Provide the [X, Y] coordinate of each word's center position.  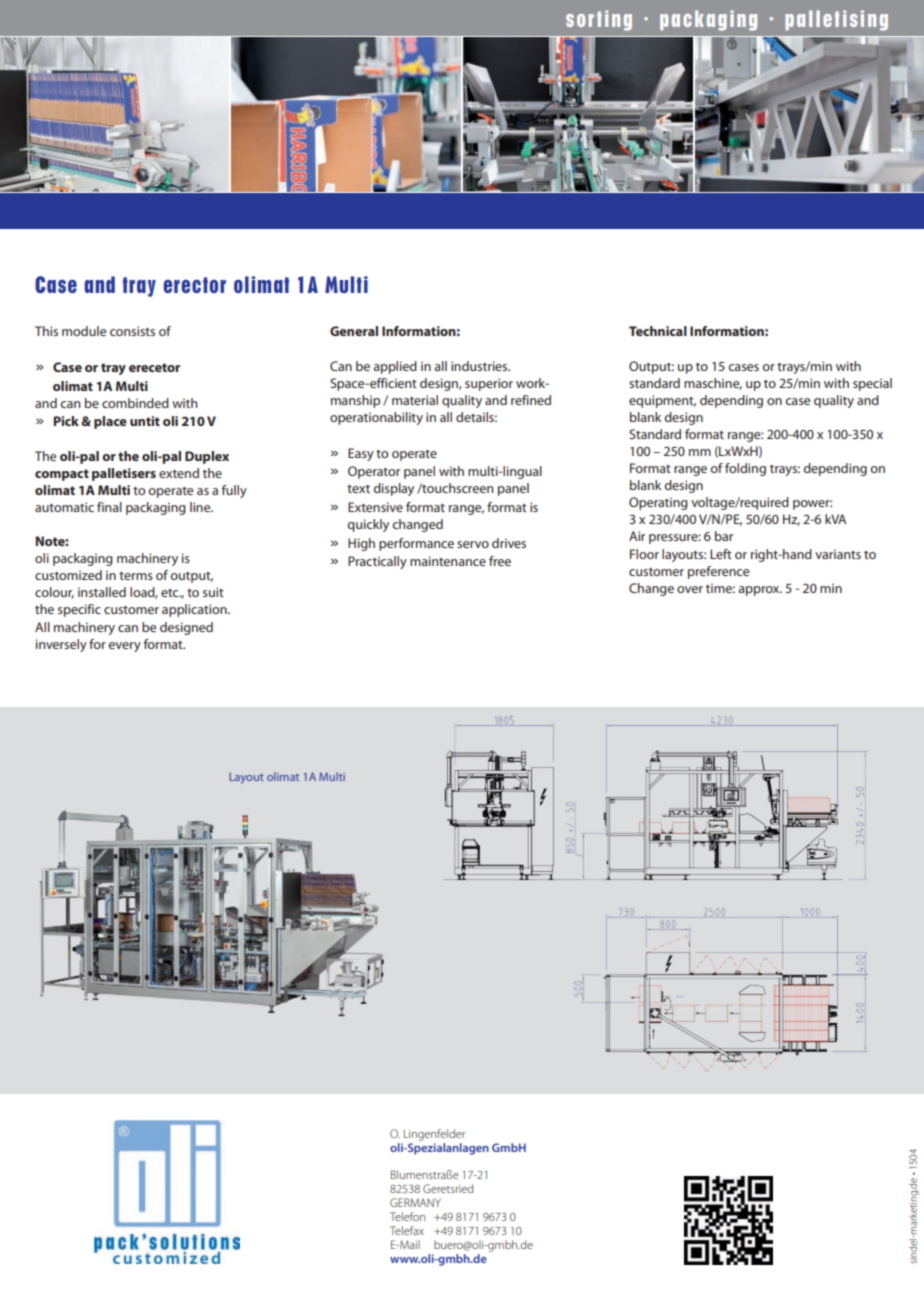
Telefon [407, 1216]
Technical [658, 331]
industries [480, 366]
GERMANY [415, 1202]
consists [132, 331]
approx [760, 591]
